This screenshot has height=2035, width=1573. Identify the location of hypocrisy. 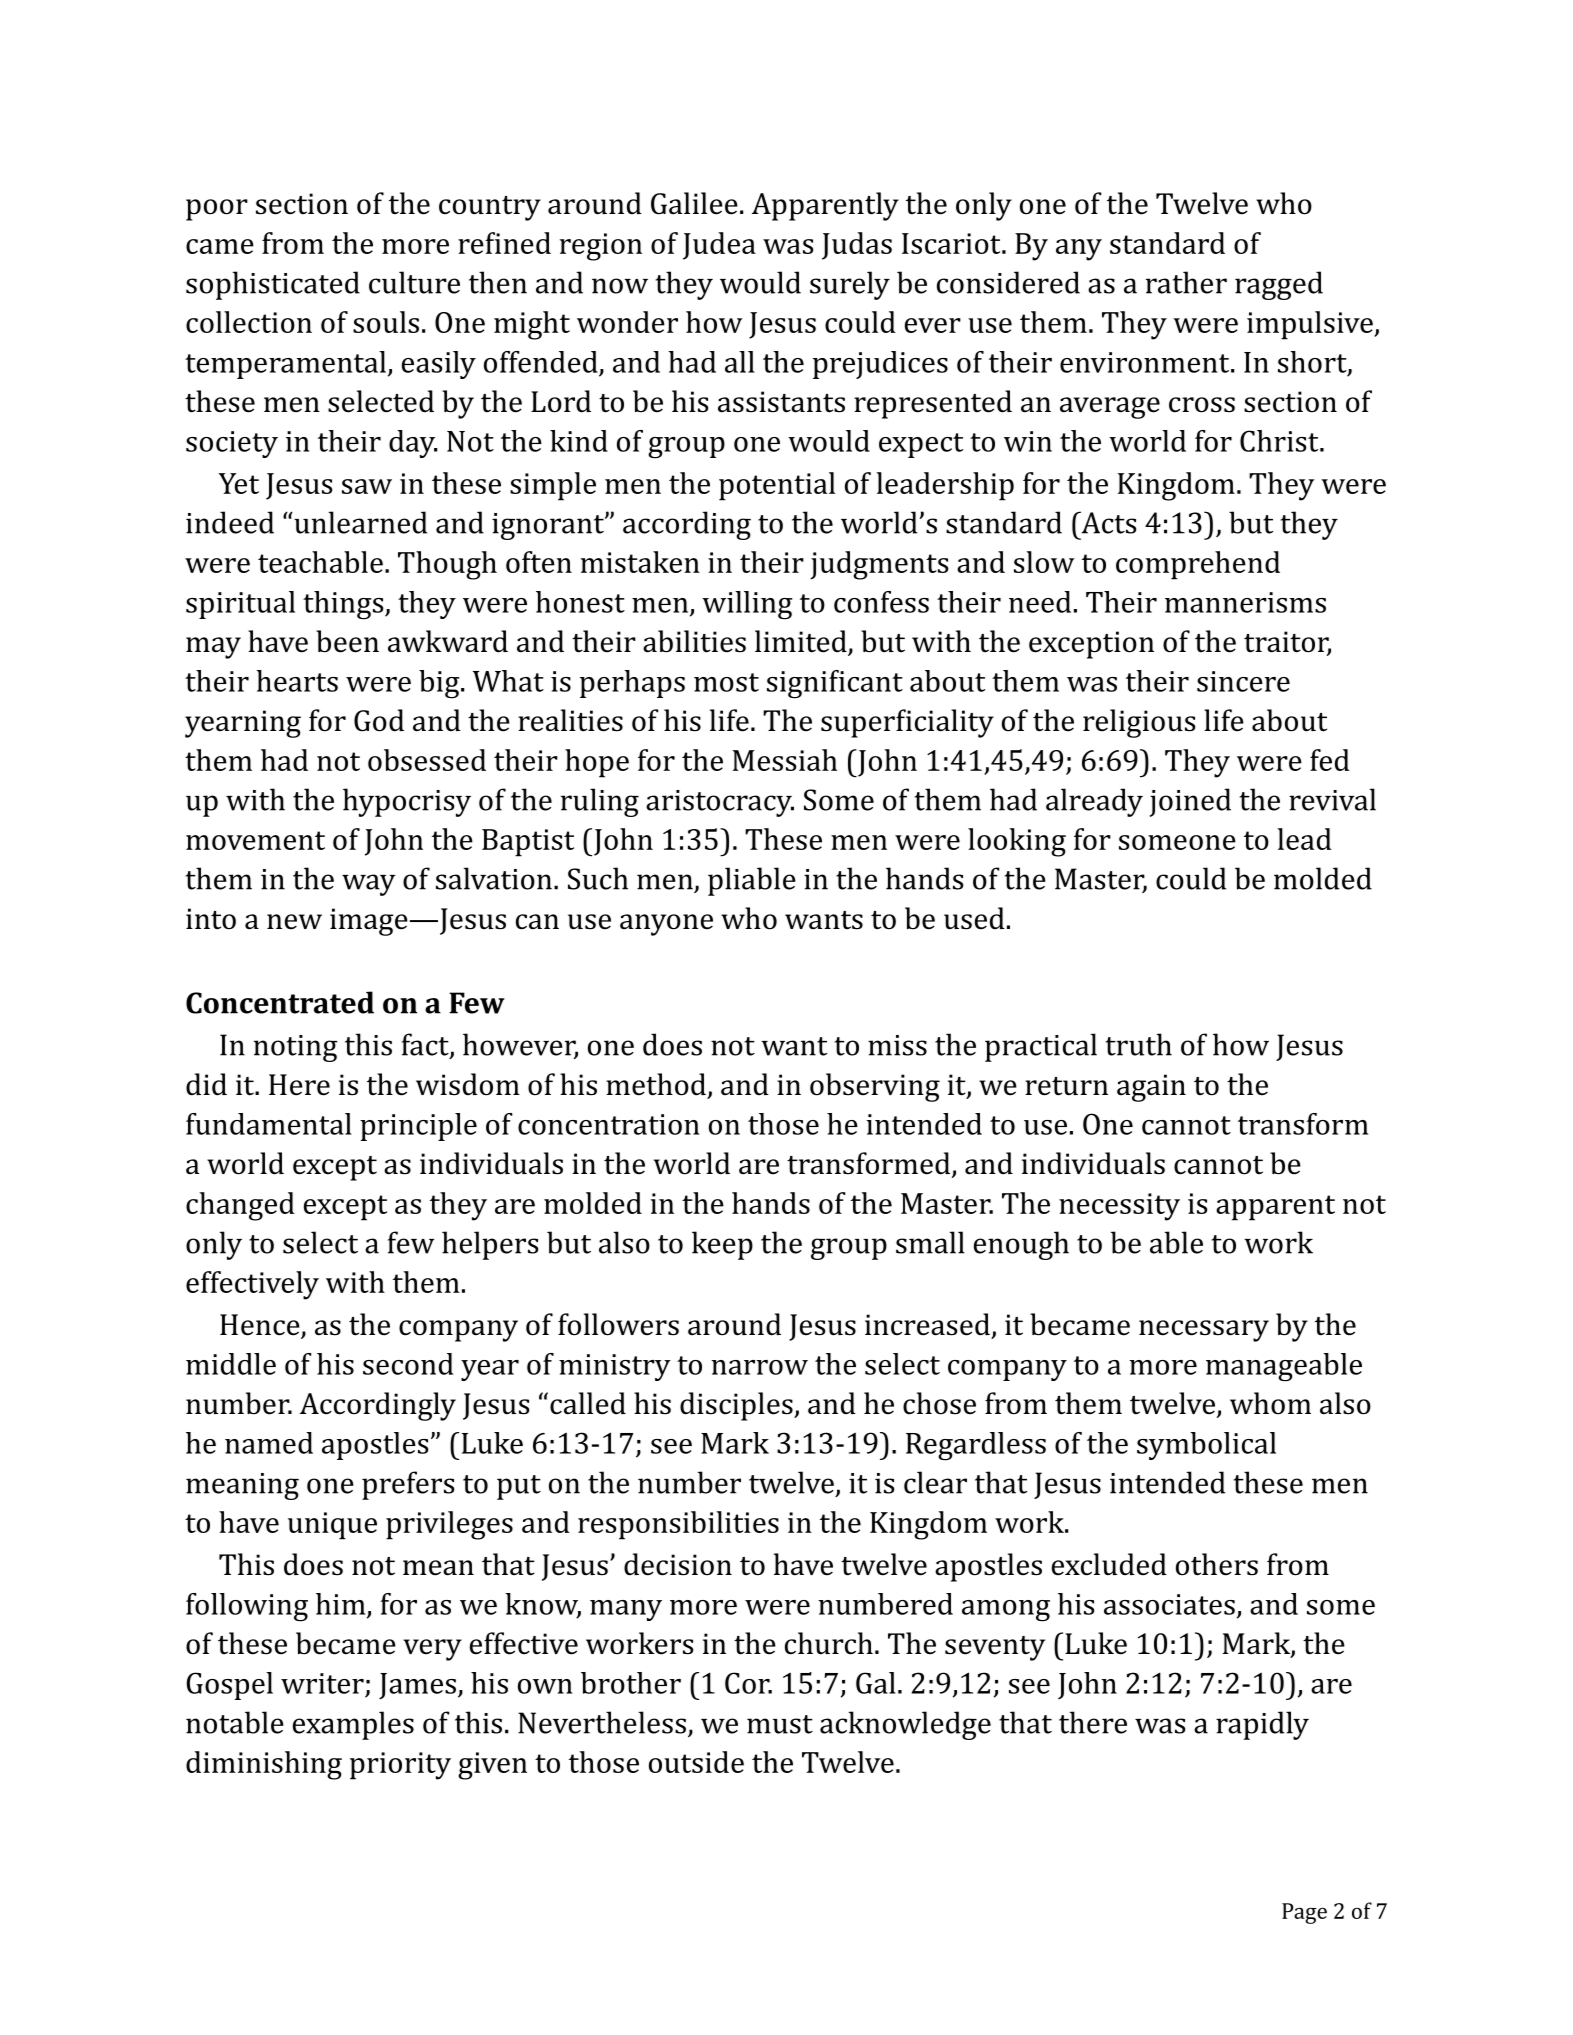
(407, 802).
